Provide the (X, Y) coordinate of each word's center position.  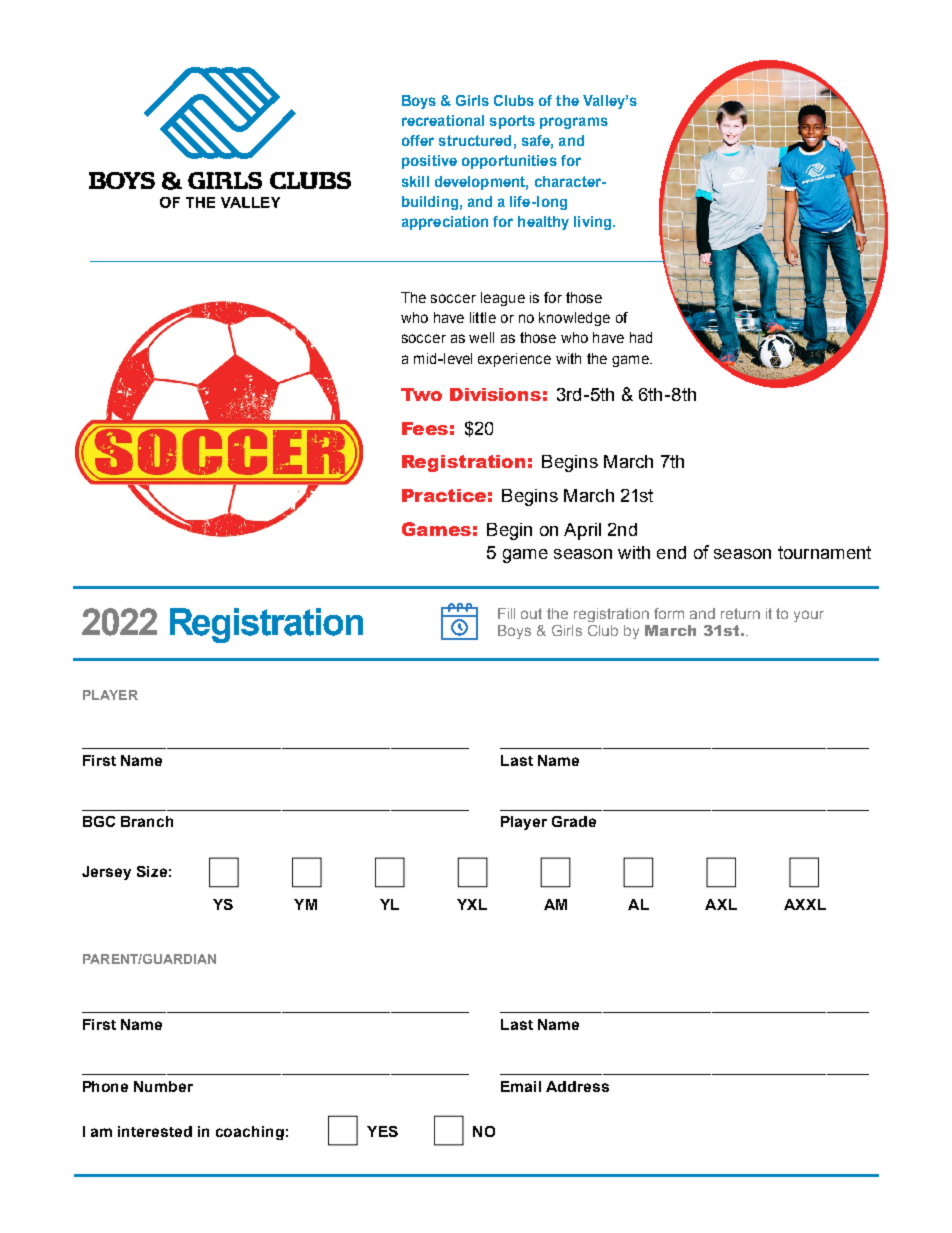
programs (574, 123)
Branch (147, 821)
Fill (506, 613)
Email (521, 1086)
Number (163, 1086)
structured (475, 140)
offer (418, 140)
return (740, 613)
